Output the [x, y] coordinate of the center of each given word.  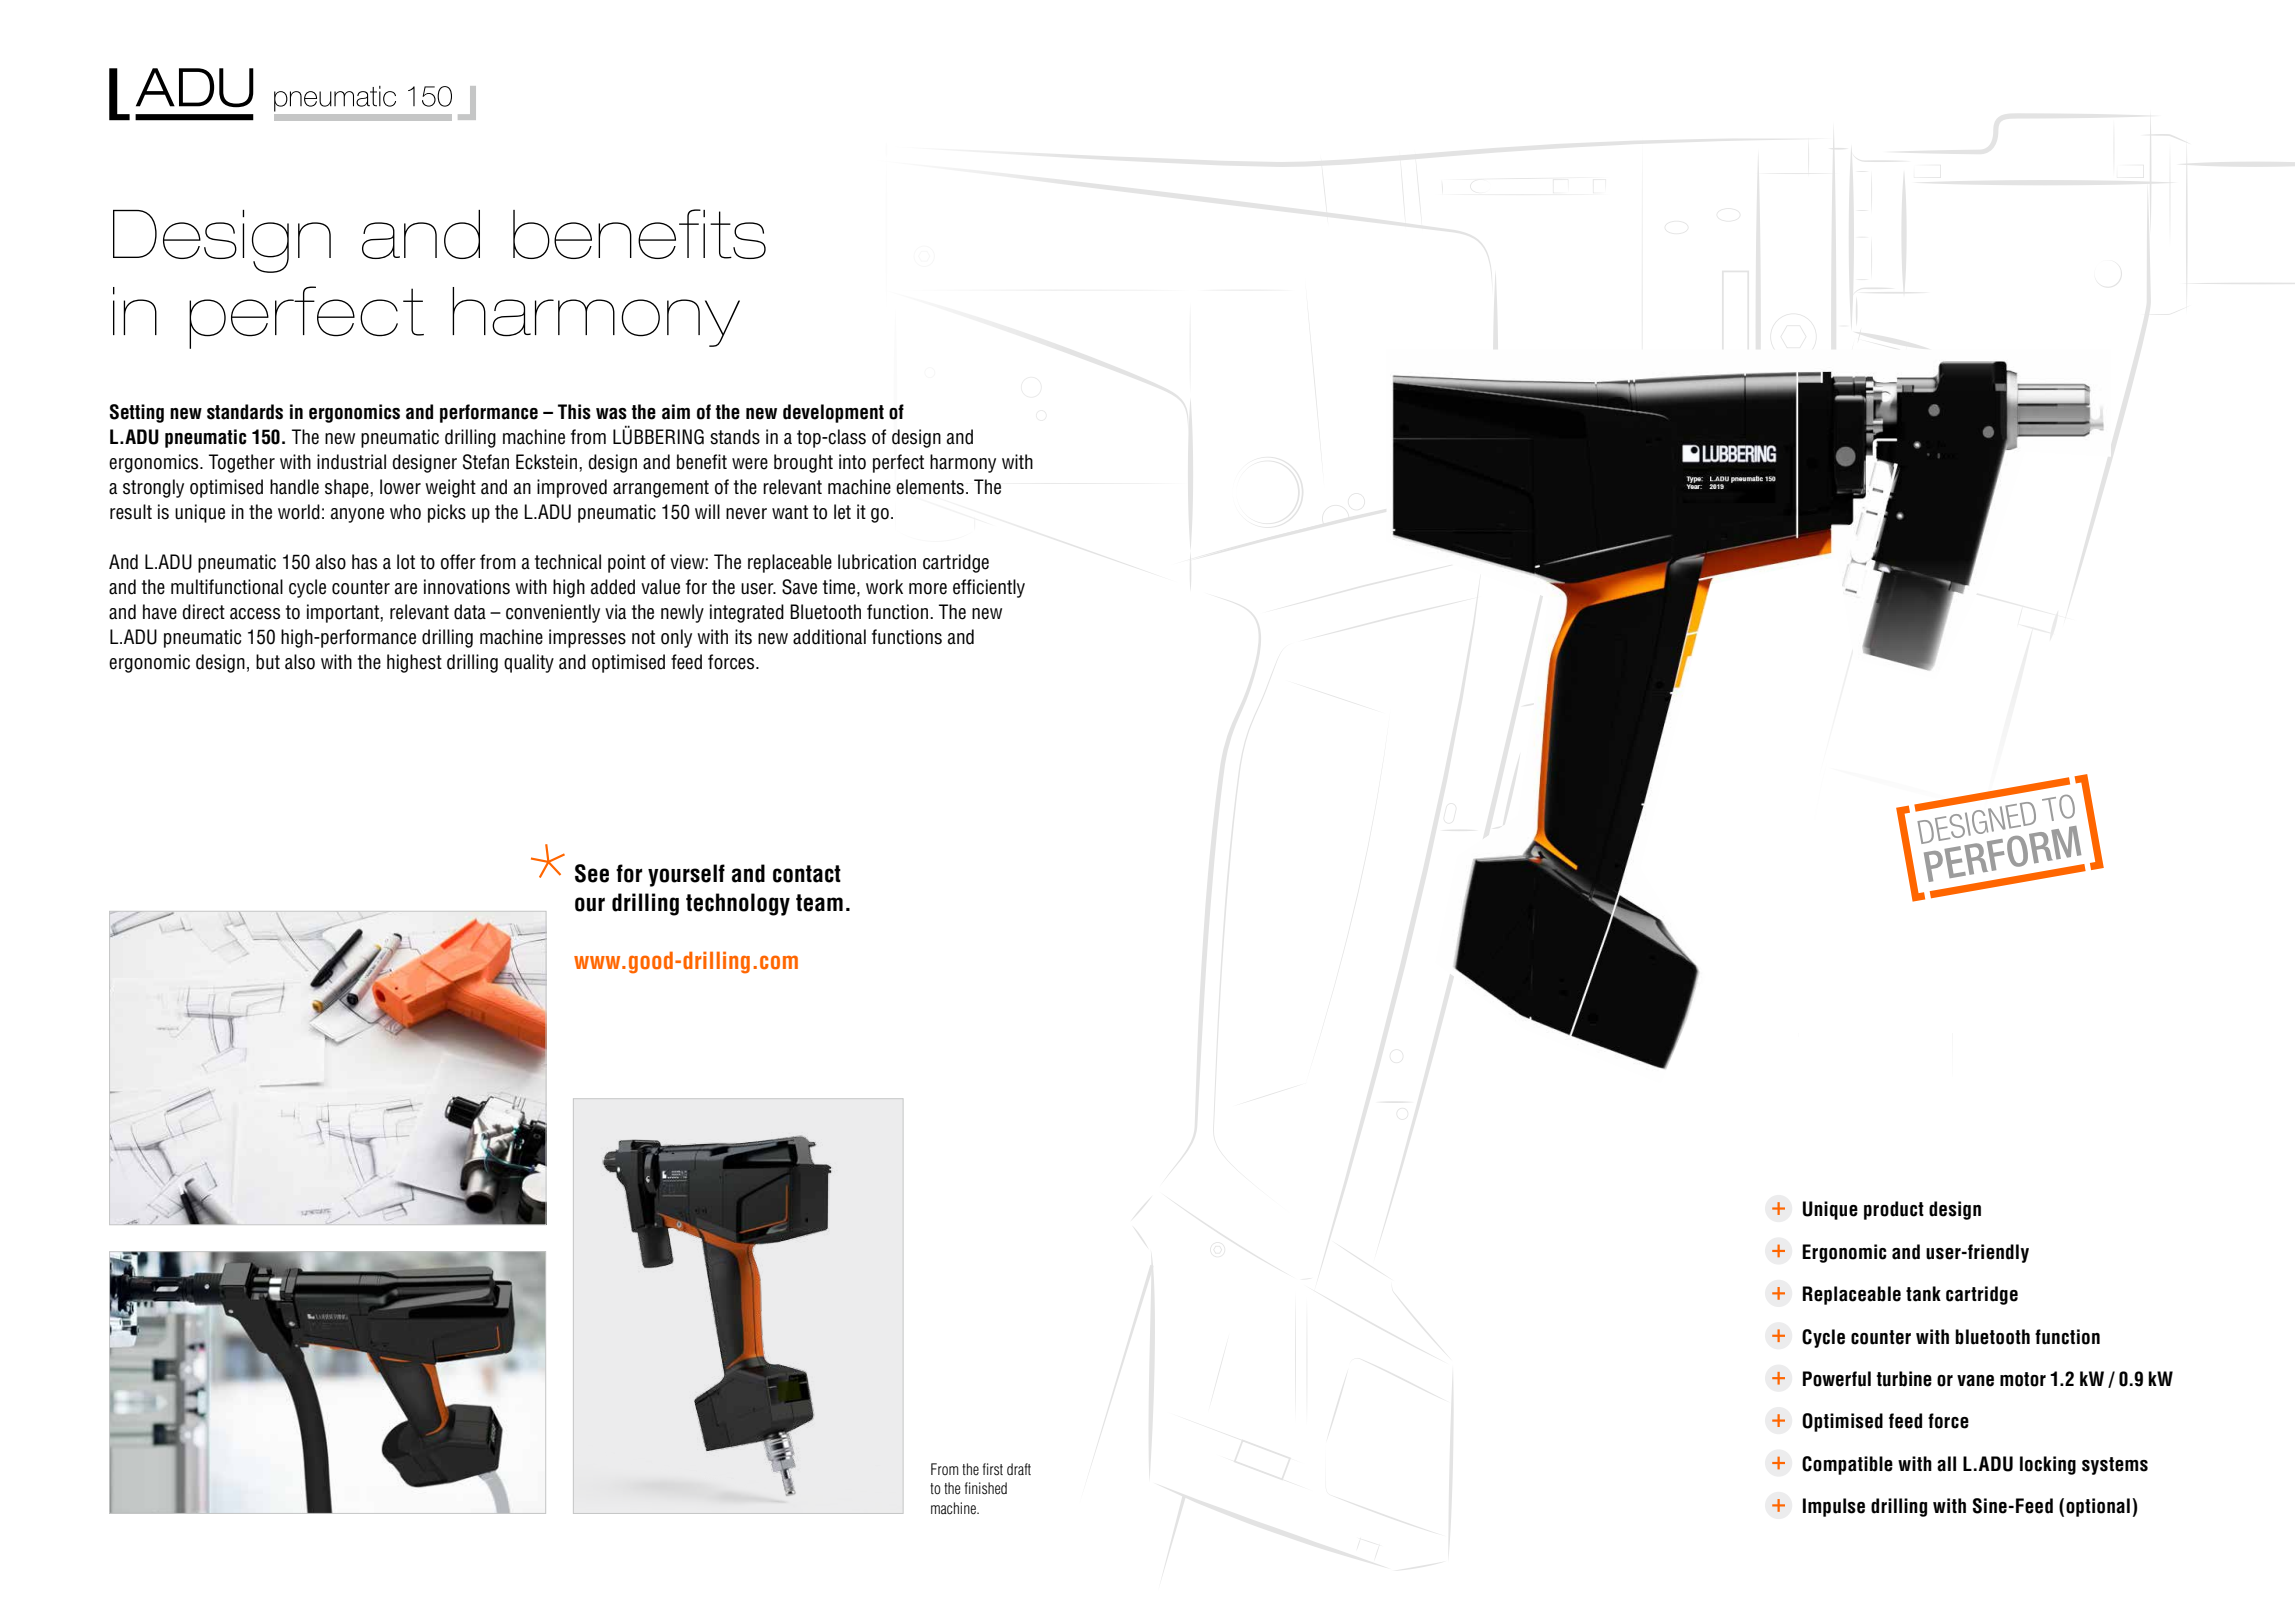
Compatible [1847, 1465]
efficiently [989, 588]
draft [1019, 1469]
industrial [351, 462]
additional [829, 637]
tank [1923, 1294]
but [268, 662]
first [993, 1469]
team [819, 903]
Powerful [1837, 1379]
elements [930, 487]
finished [986, 1488]
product [1894, 1210]
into [852, 462]
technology [738, 904]
